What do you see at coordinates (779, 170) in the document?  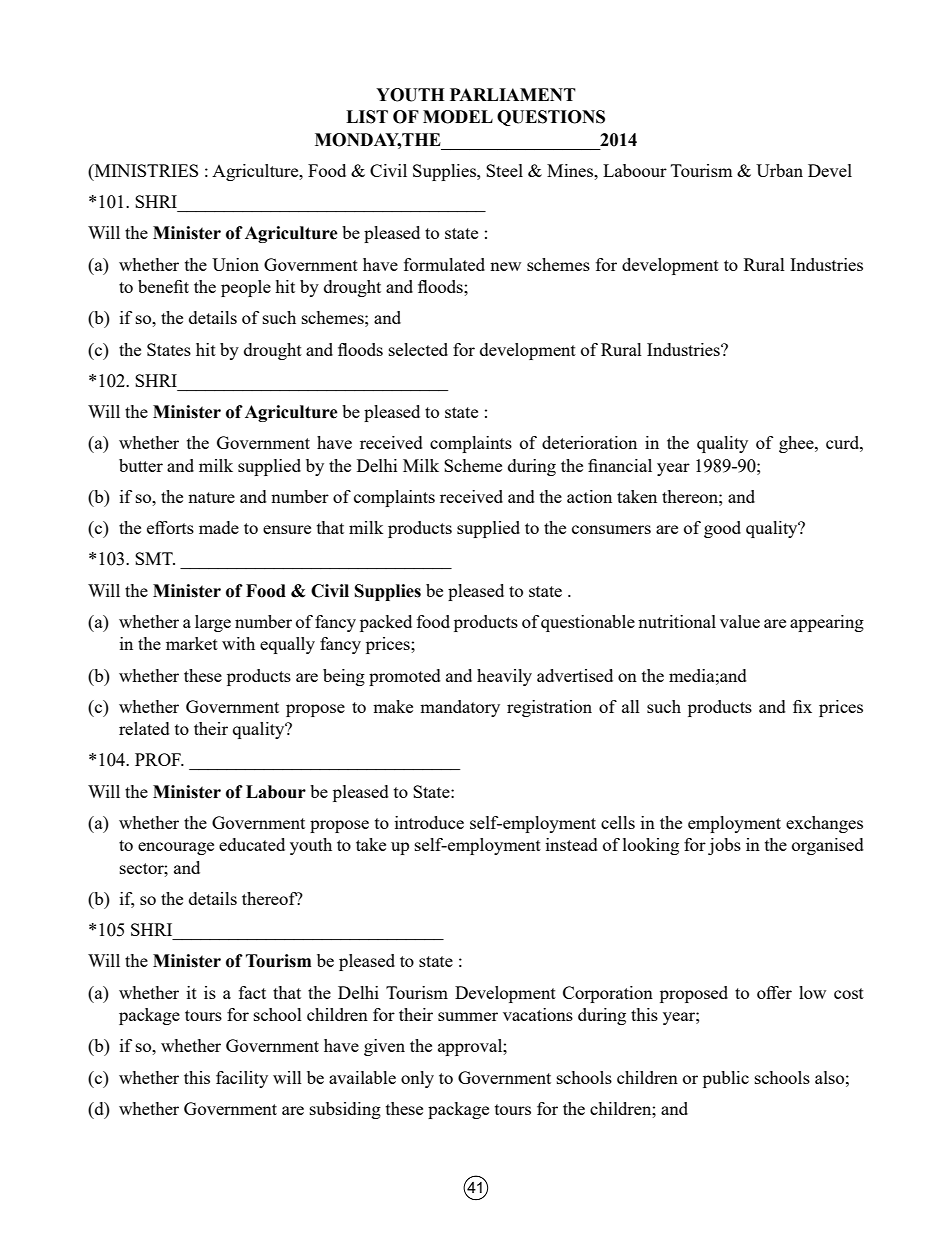 I see `Urban` at bounding box center [779, 170].
